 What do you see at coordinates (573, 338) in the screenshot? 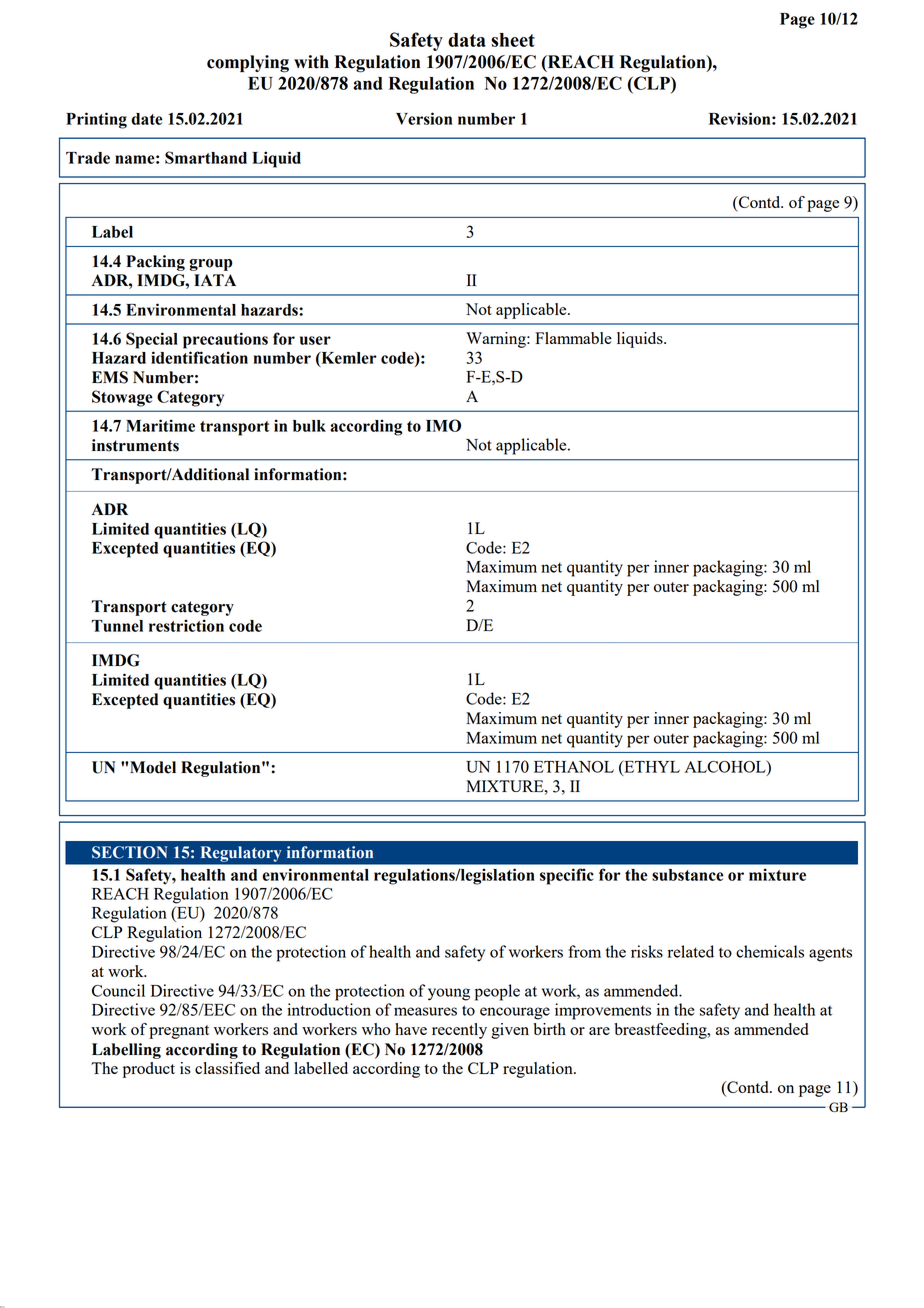
I see `Flammable` at bounding box center [573, 338].
